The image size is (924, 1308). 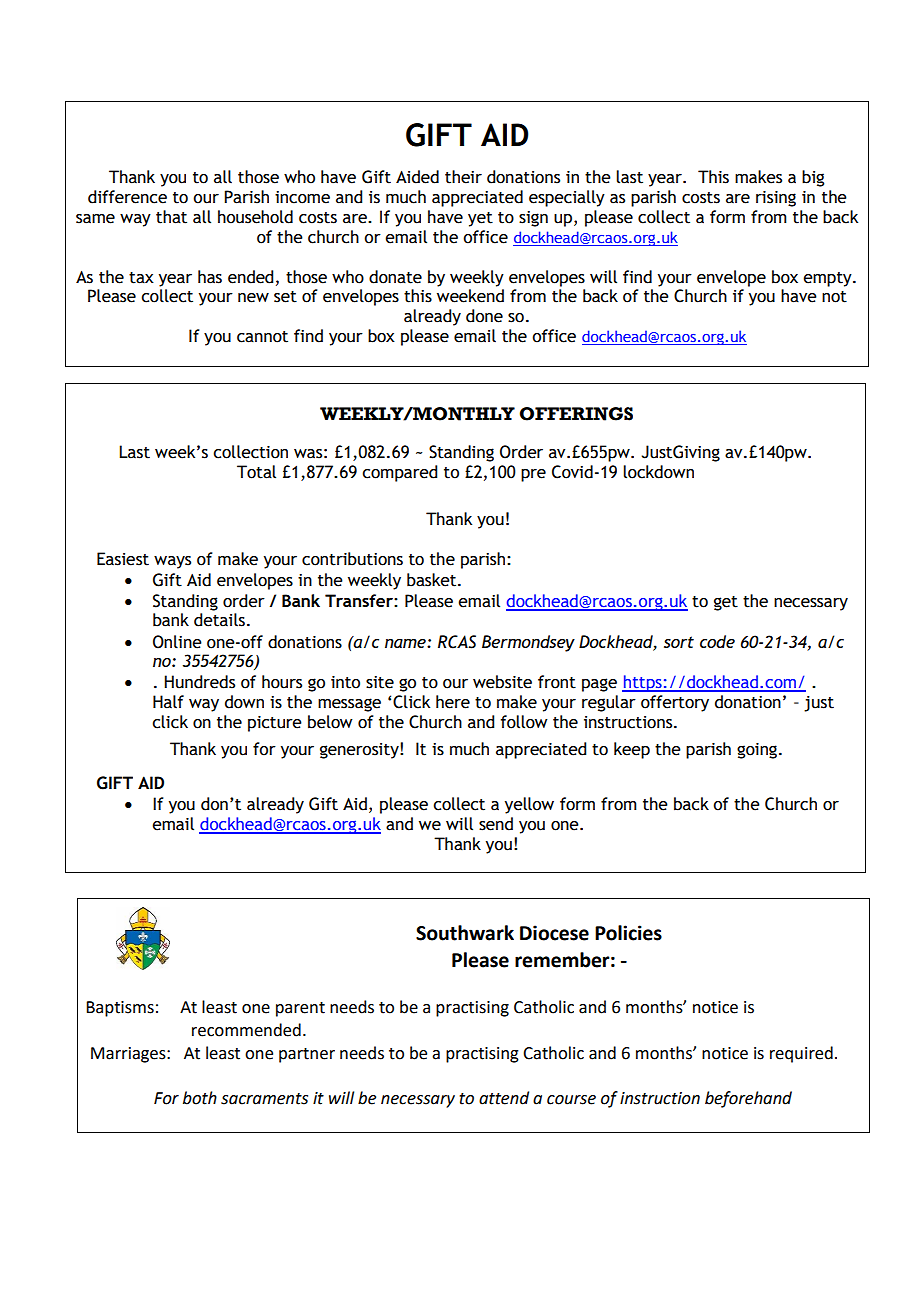 I want to click on name, so click(x=406, y=643).
